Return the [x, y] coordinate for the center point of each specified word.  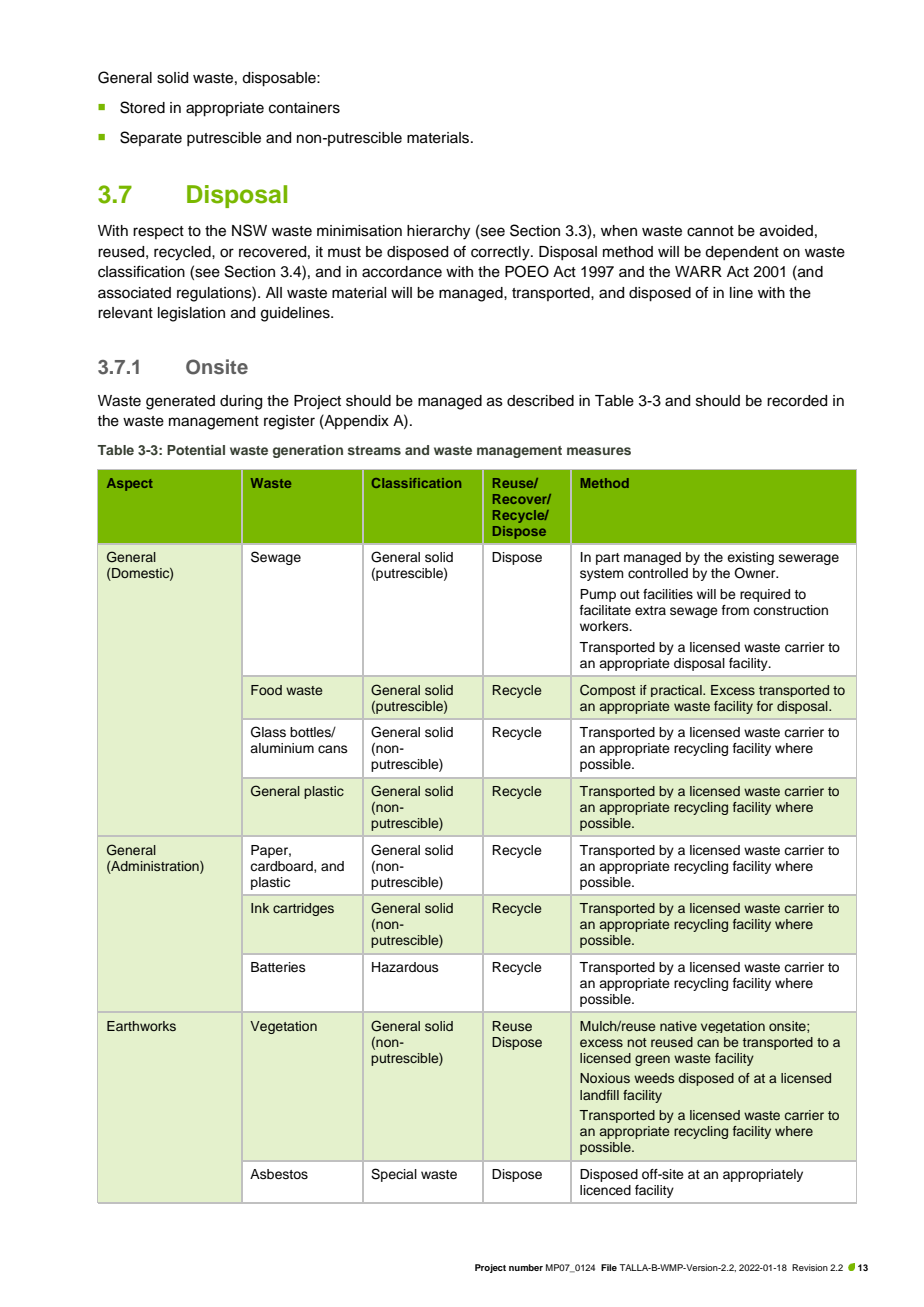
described [540, 401]
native [678, 1026]
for [765, 706]
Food [266, 690]
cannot [710, 231]
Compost [608, 690]
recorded [797, 401]
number [526, 1267]
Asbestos [279, 1174]
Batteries [278, 967]
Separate [151, 138]
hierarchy [438, 232]
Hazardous [405, 967]
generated [180, 402]
